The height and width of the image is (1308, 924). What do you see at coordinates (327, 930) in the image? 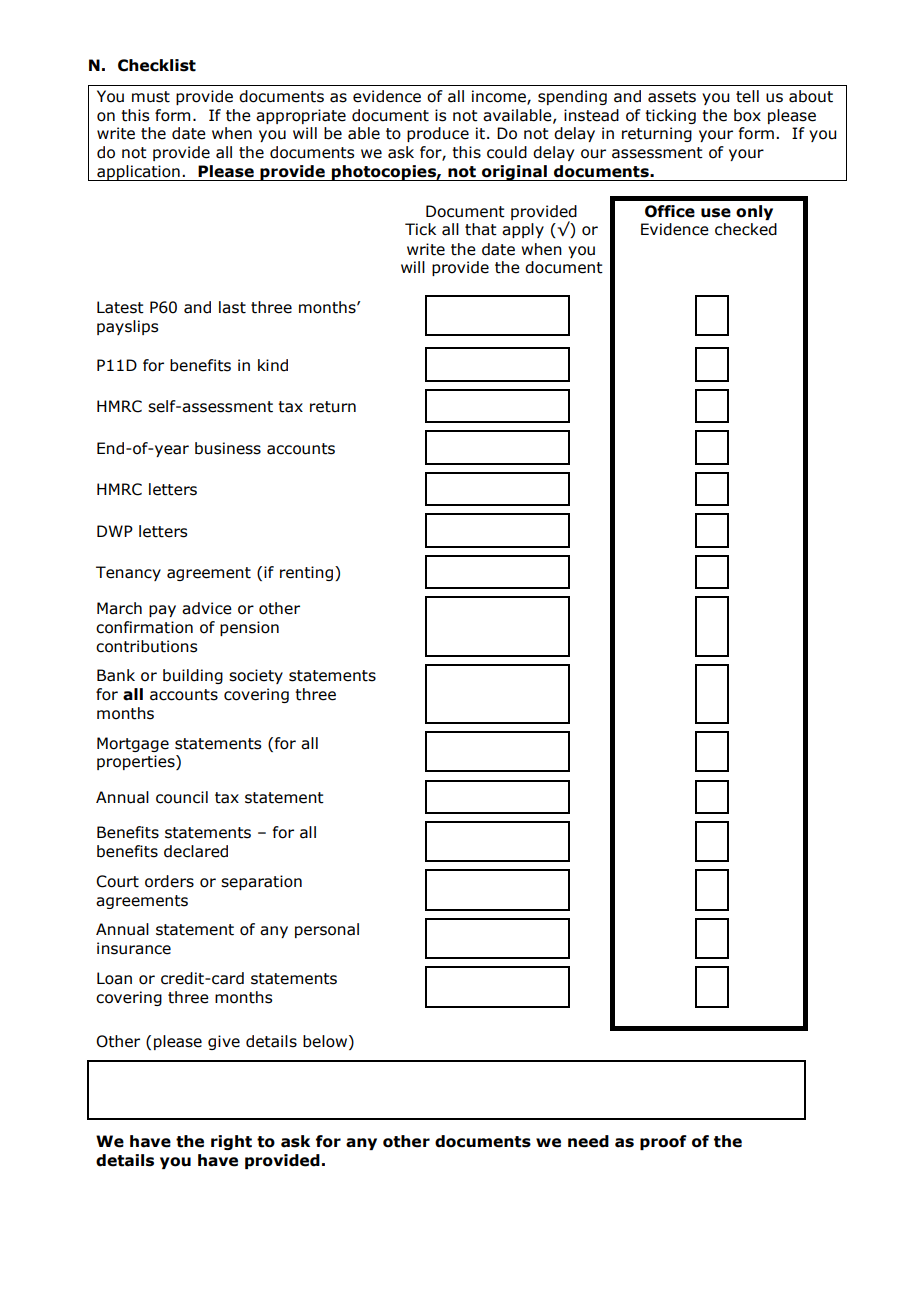
I see `personal` at bounding box center [327, 930].
